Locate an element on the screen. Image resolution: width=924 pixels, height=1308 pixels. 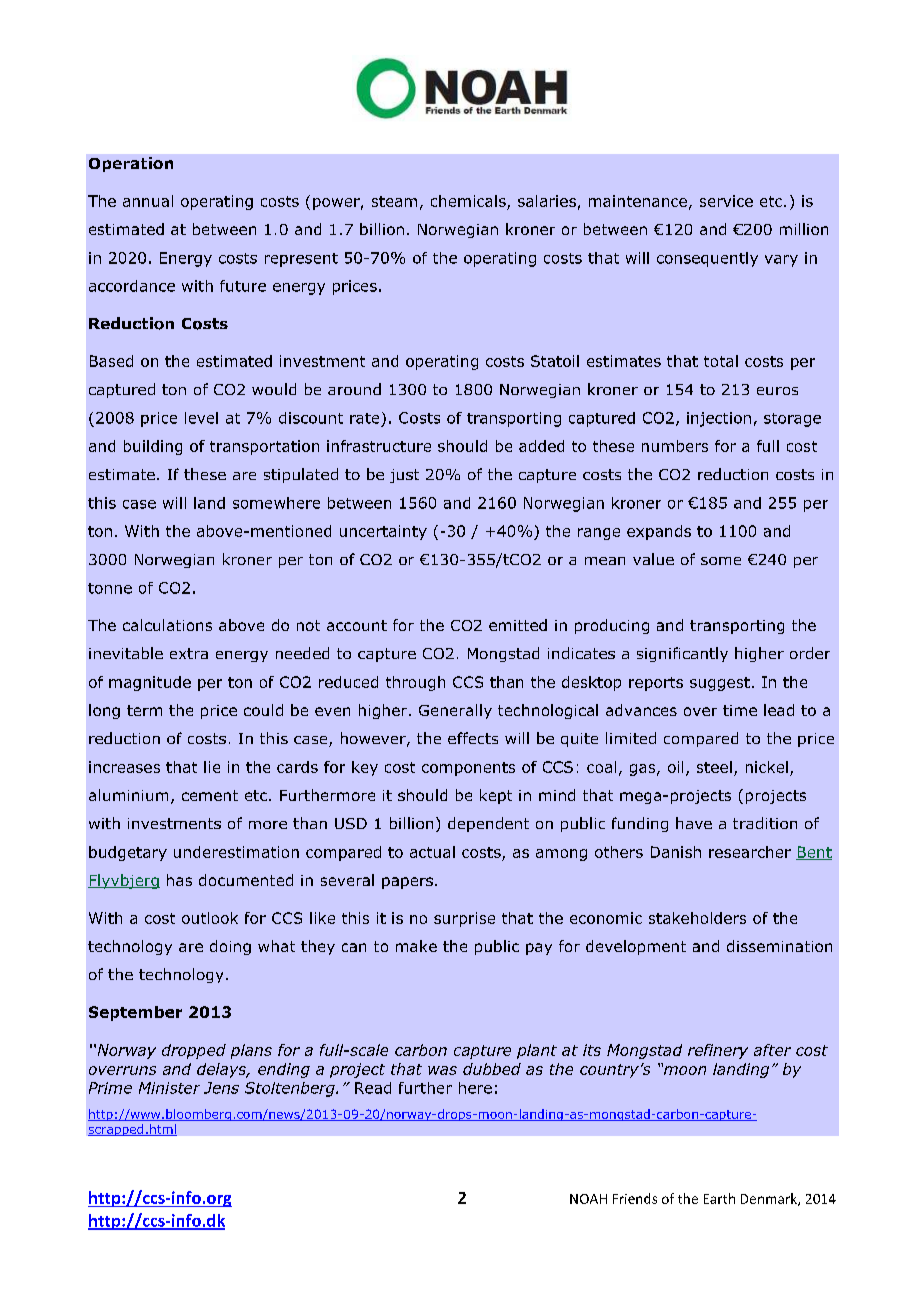
Generally is located at coordinates (455, 711).
